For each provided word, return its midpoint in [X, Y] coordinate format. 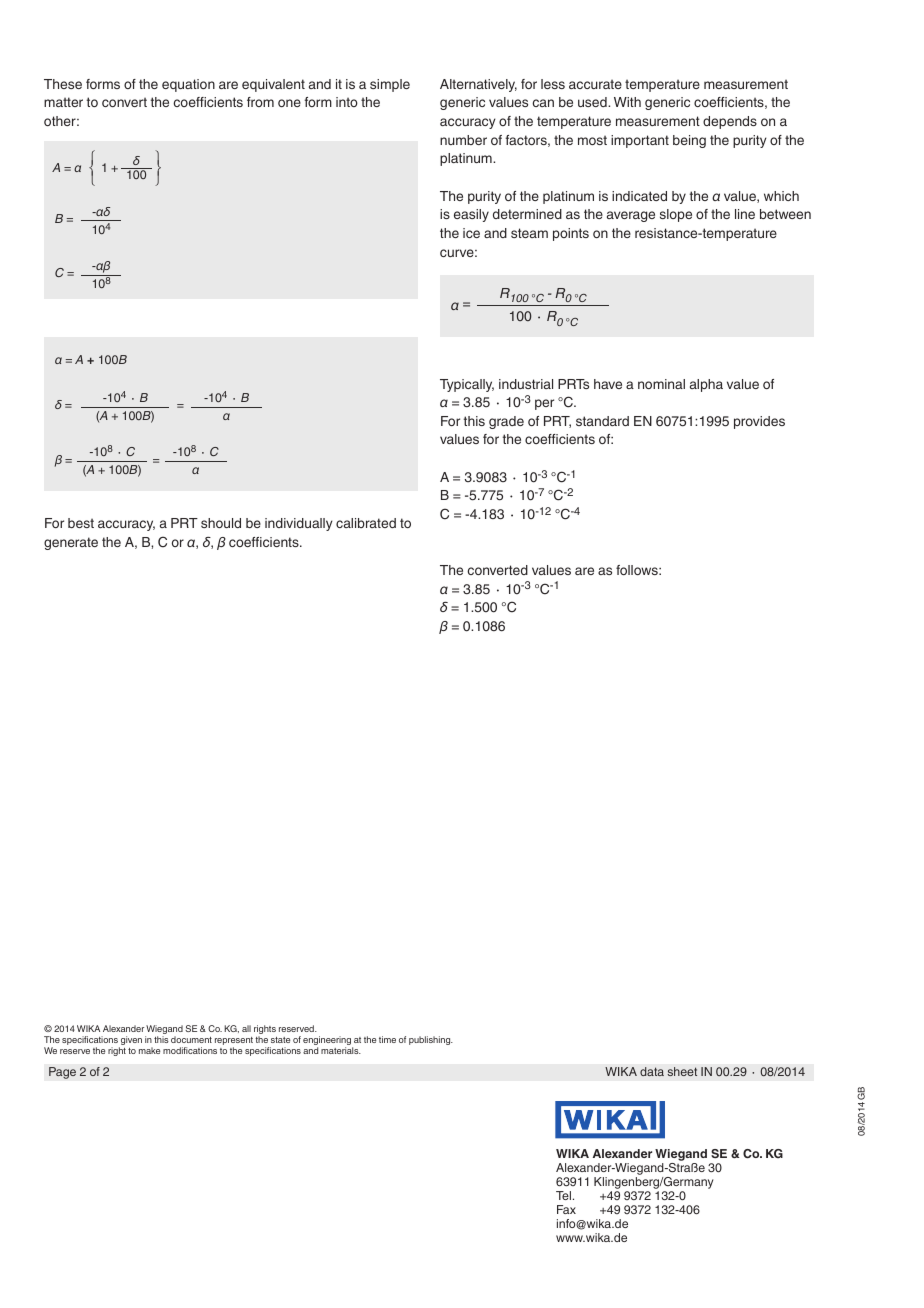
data [652, 1071]
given [130, 1042]
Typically [467, 385]
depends [730, 122]
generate [71, 543]
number [463, 140]
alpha [706, 385]
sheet [682, 1071]
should [221, 523]
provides [759, 422]
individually [299, 524]
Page [62, 1073]
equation [188, 85]
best [81, 523]
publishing [431, 1040]
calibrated [366, 523]
